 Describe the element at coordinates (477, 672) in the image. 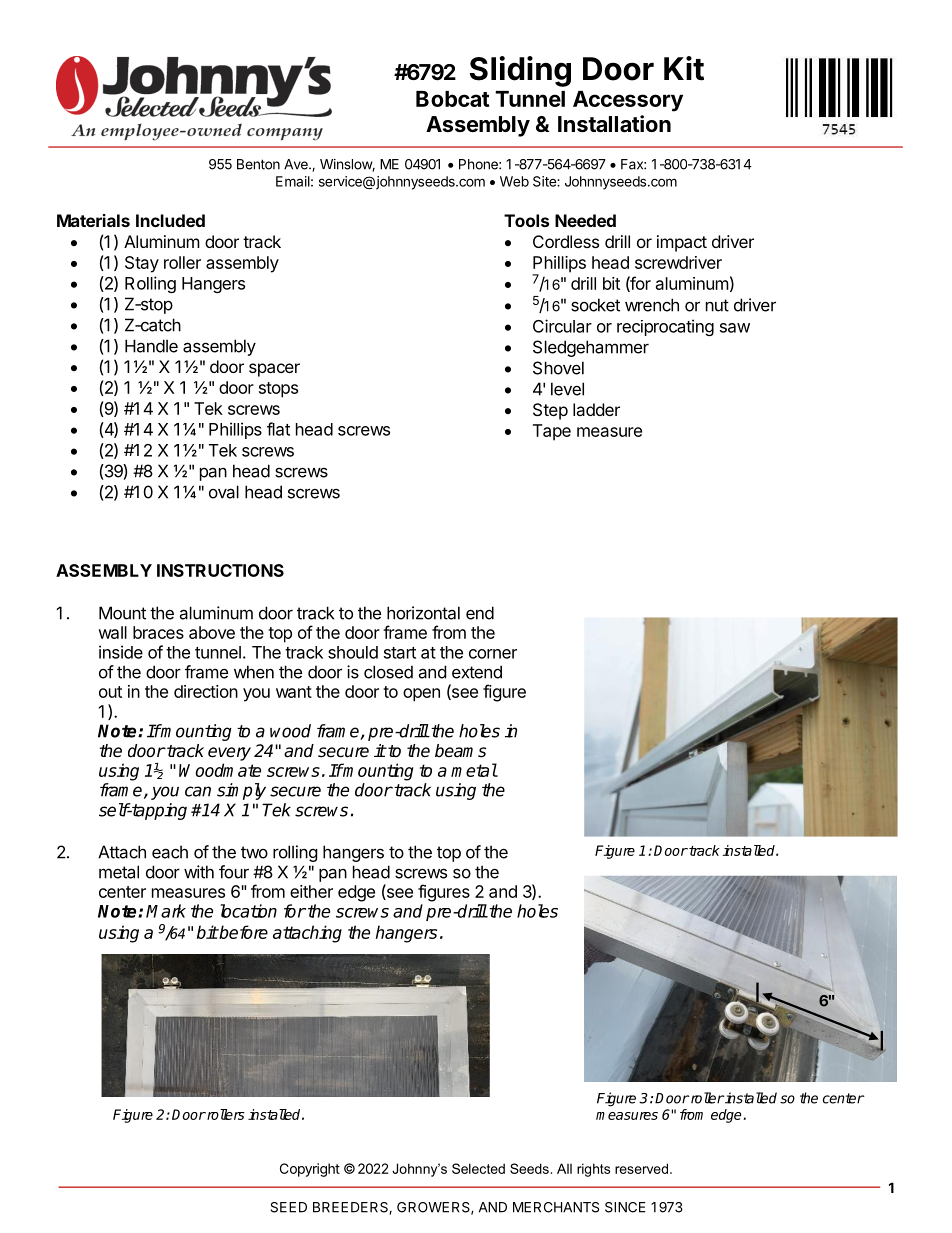

I see `extend` at that location.
